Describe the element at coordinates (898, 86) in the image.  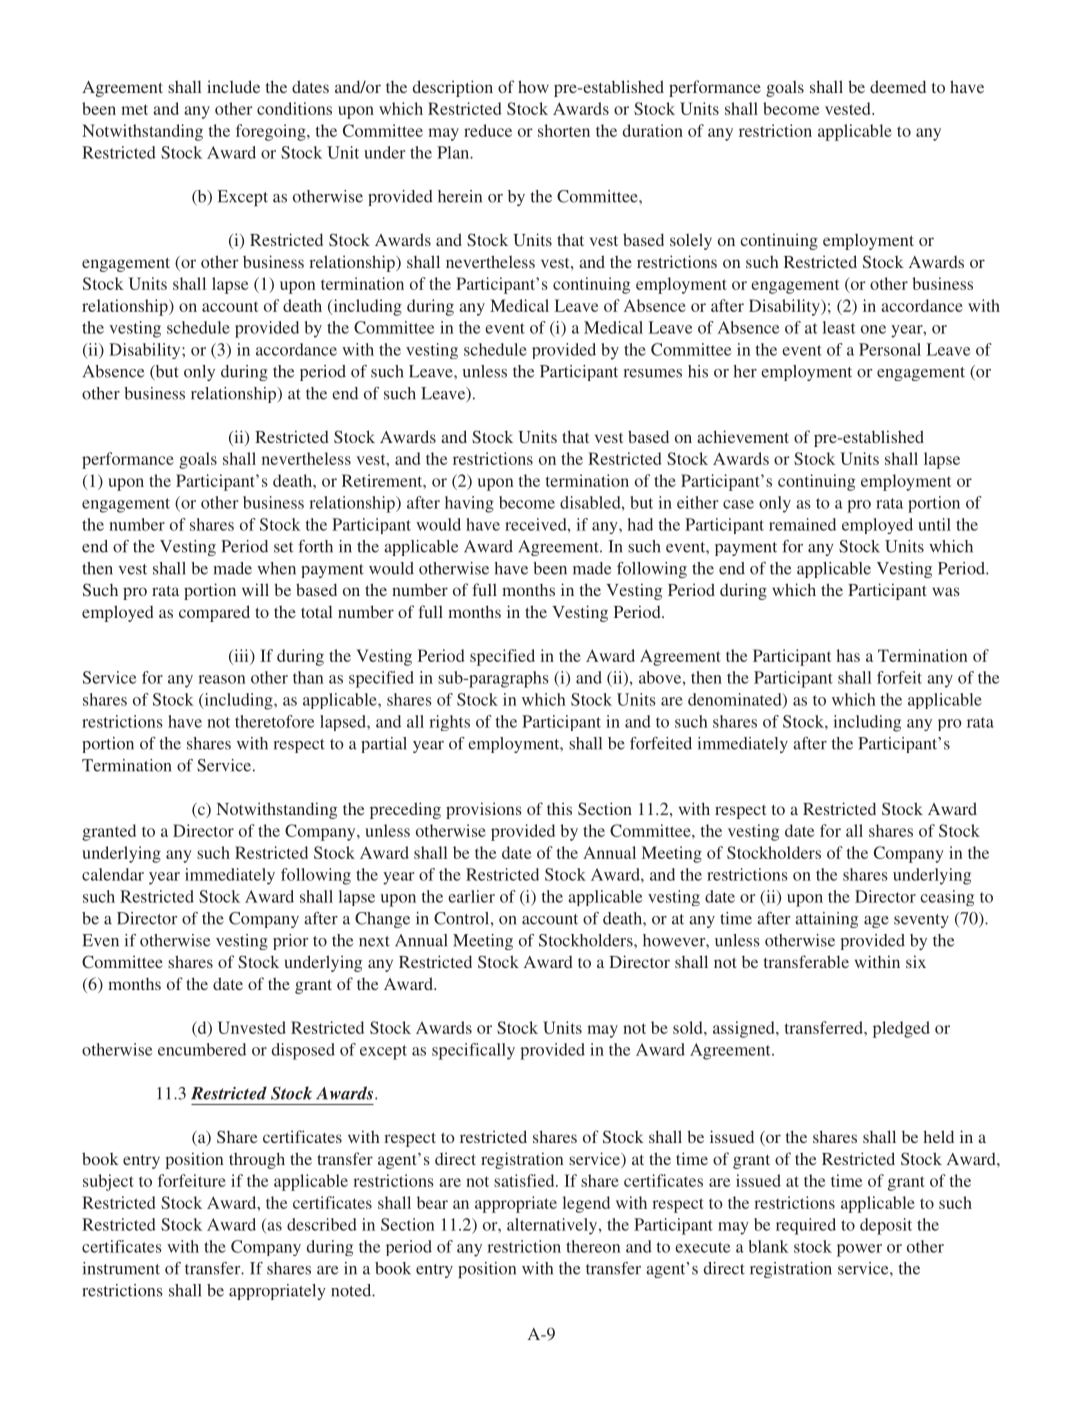
I see `deemed` at that location.
